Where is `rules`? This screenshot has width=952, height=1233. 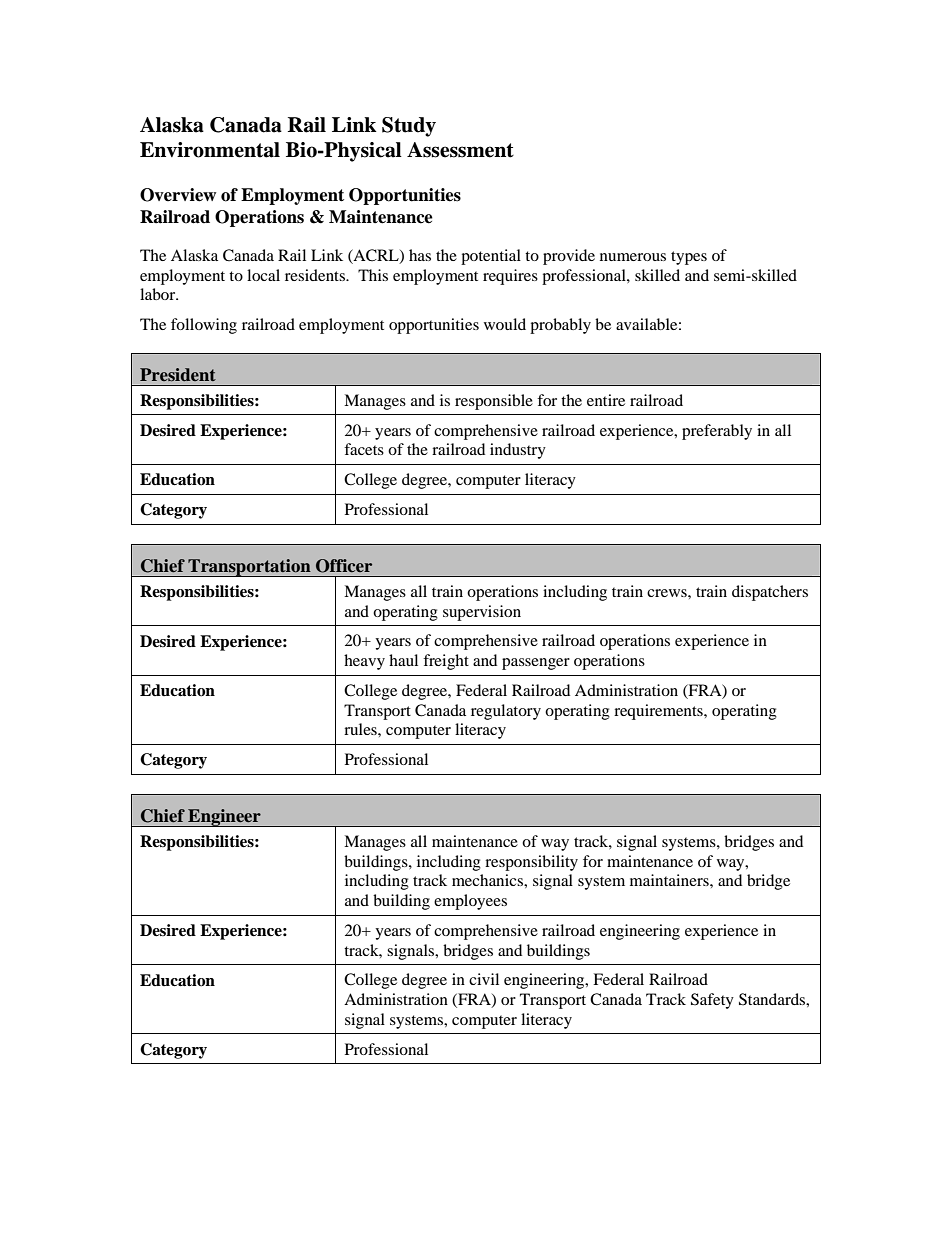 rules is located at coordinates (361, 729).
